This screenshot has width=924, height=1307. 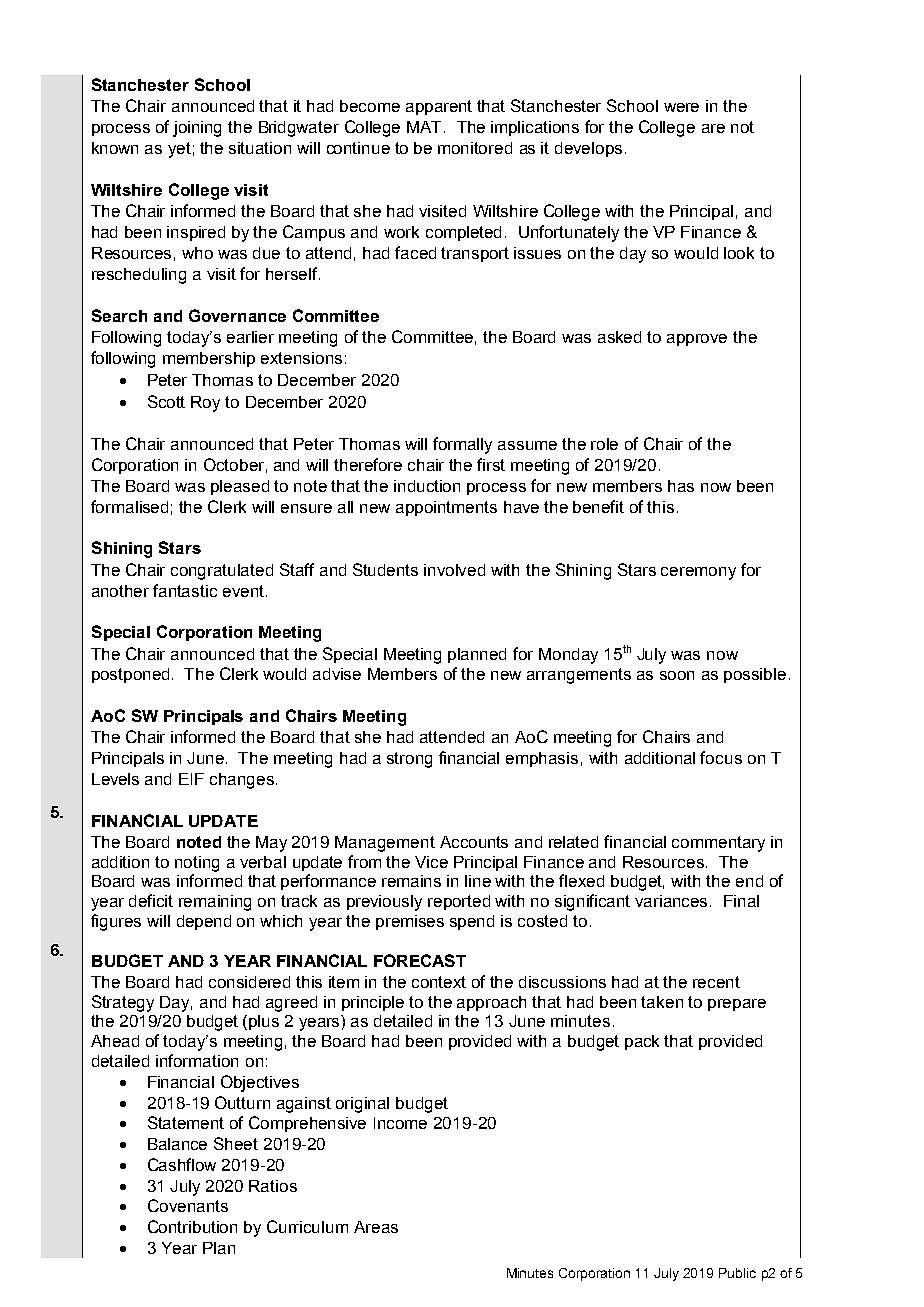 What do you see at coordinates (604, 444) in the screenshot?
I see `role` at bounding box center [604, 444].
